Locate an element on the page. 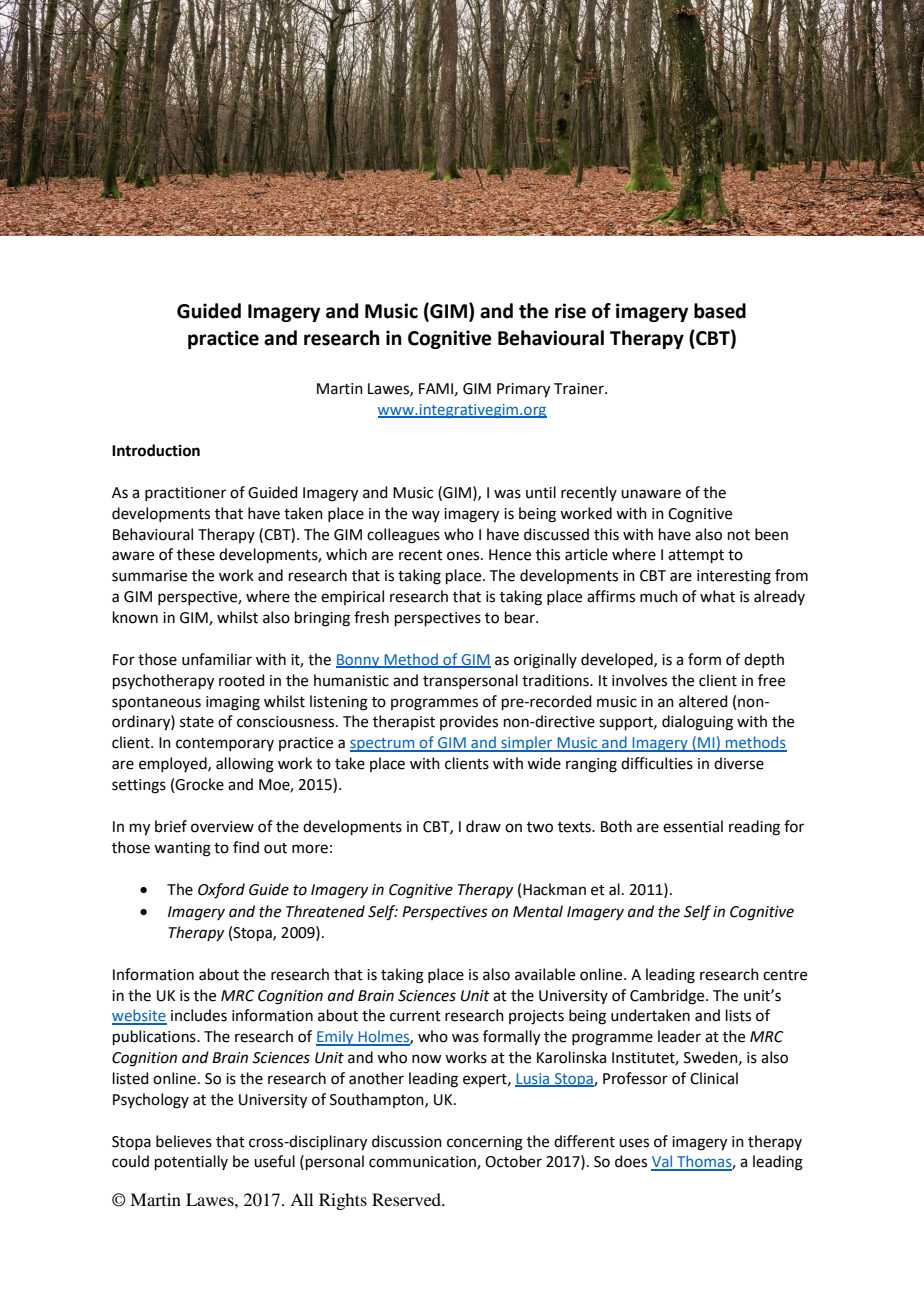 The image size is (924, 1308). draw is located at coordinates (483, 826).
